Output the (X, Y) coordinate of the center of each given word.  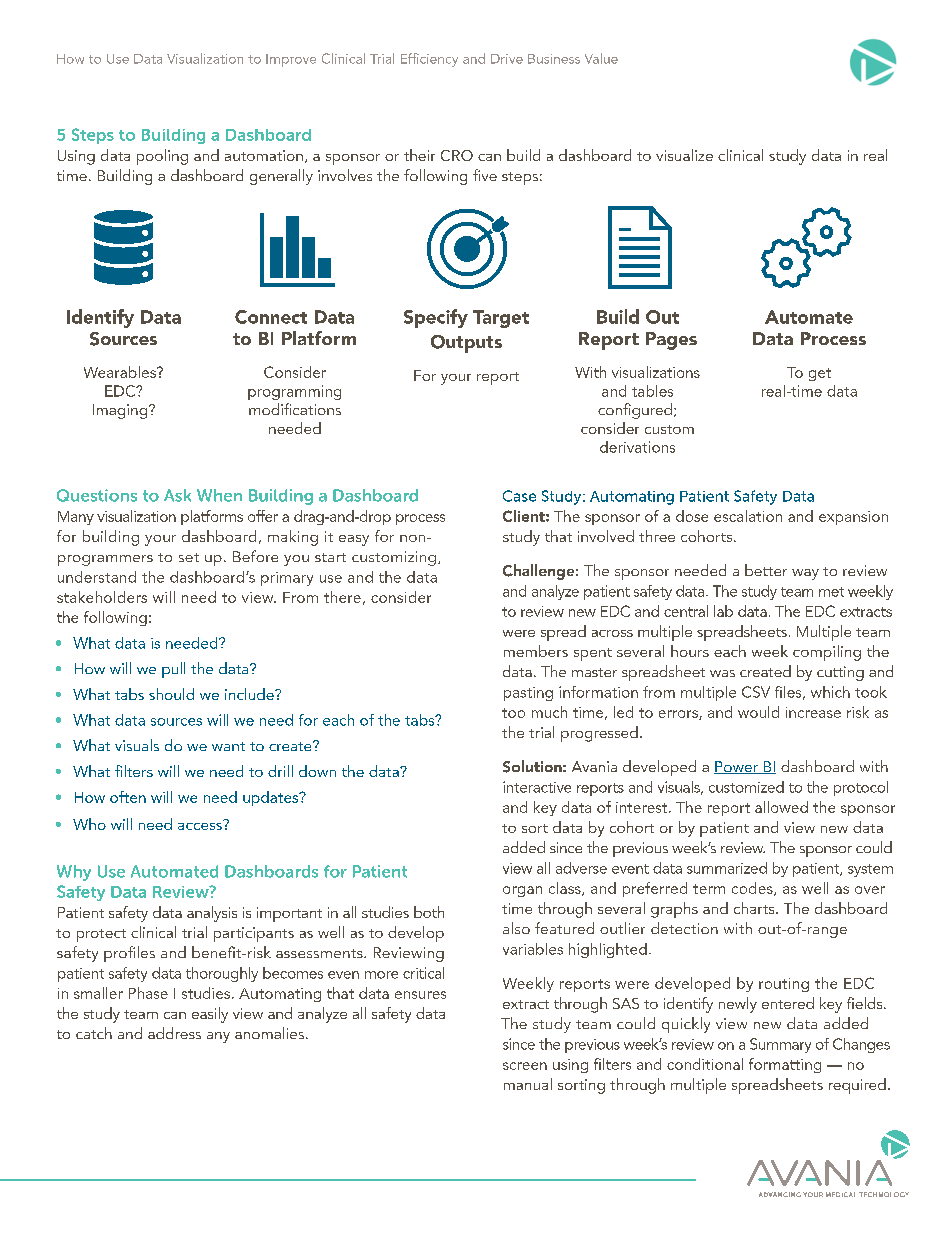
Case (519, 496)
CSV (756, 692)
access (201, 825)
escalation (748, 516)
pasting (528, 694)
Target (501, 319)
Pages (671, 341)
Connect (271, 317)
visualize (684, 155)
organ (522, 891)
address (174, 1033)
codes (753, 889)
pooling (162, 157)
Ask (177, 495)
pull (173, 670)
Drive (507, 59)
